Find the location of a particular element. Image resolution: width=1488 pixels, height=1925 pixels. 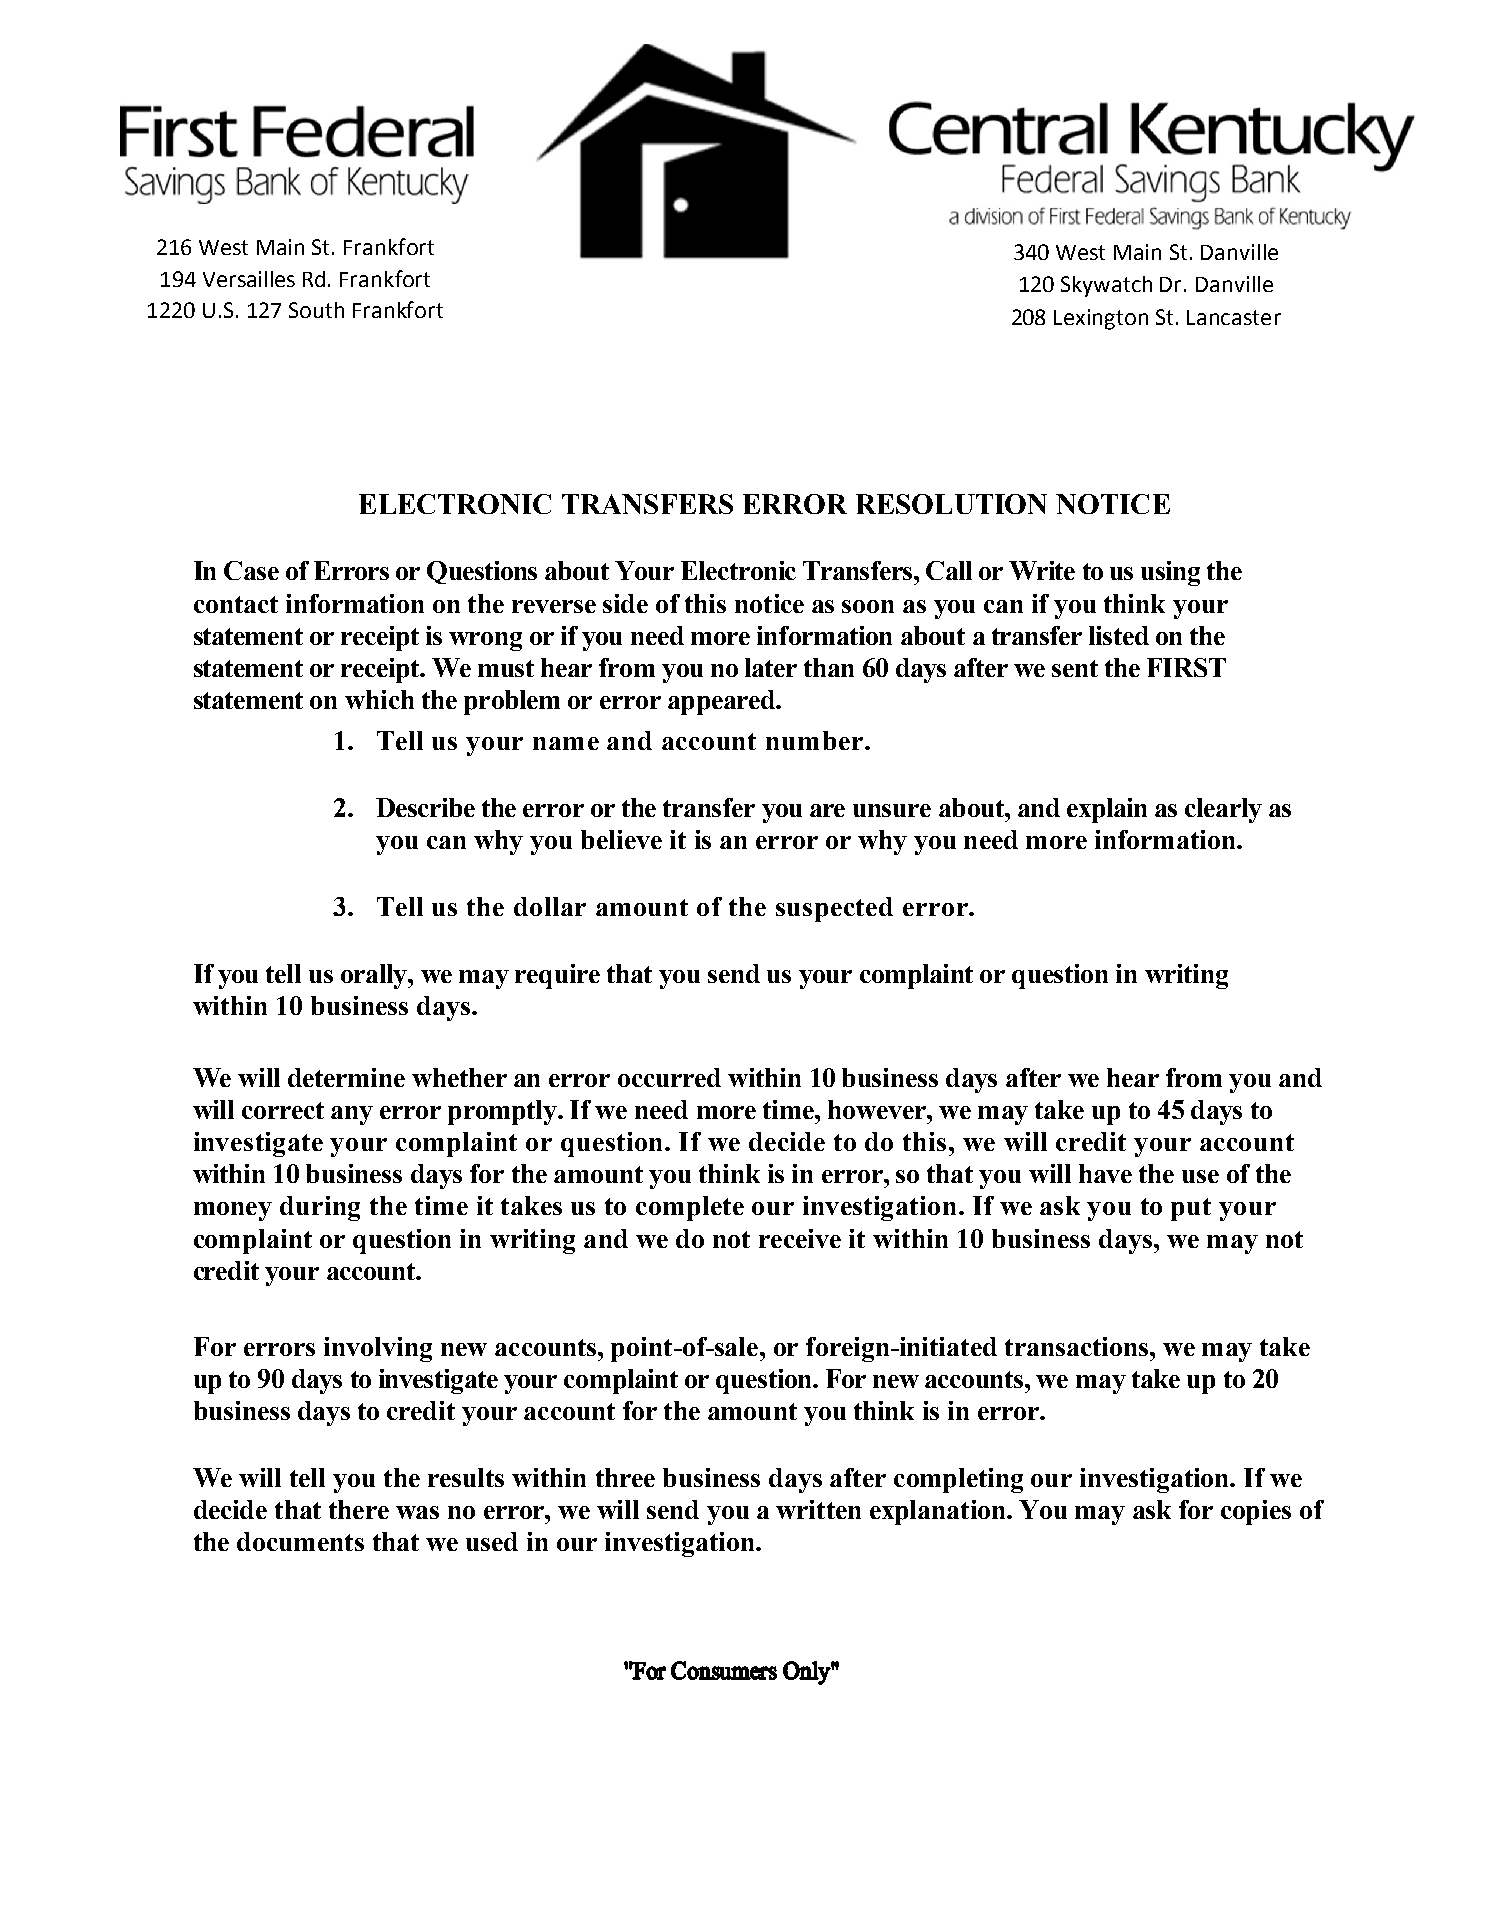

appeared is located at coordinates (722, 702).
